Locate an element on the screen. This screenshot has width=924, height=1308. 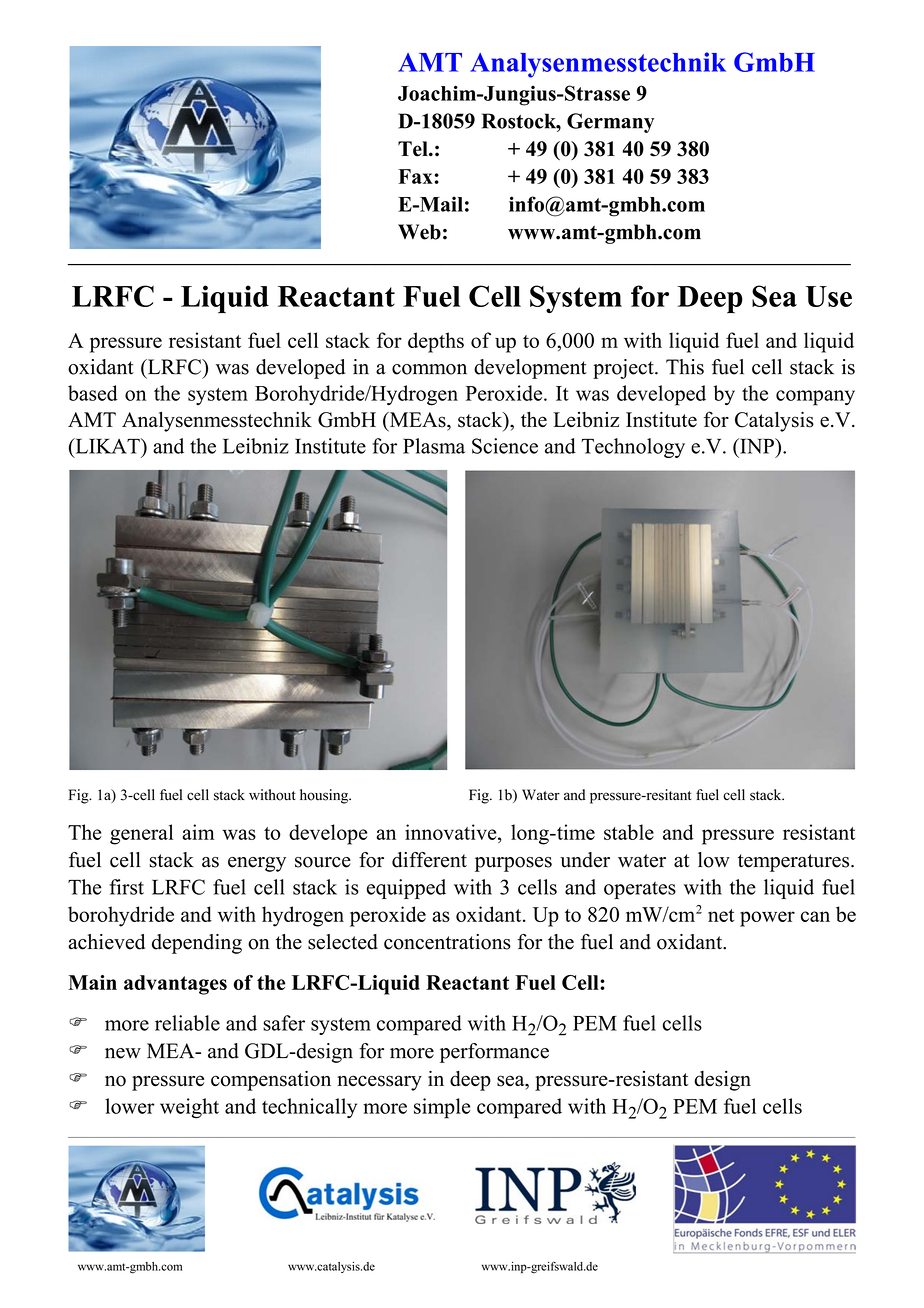
Fax is located at coordinates (415, 176).
